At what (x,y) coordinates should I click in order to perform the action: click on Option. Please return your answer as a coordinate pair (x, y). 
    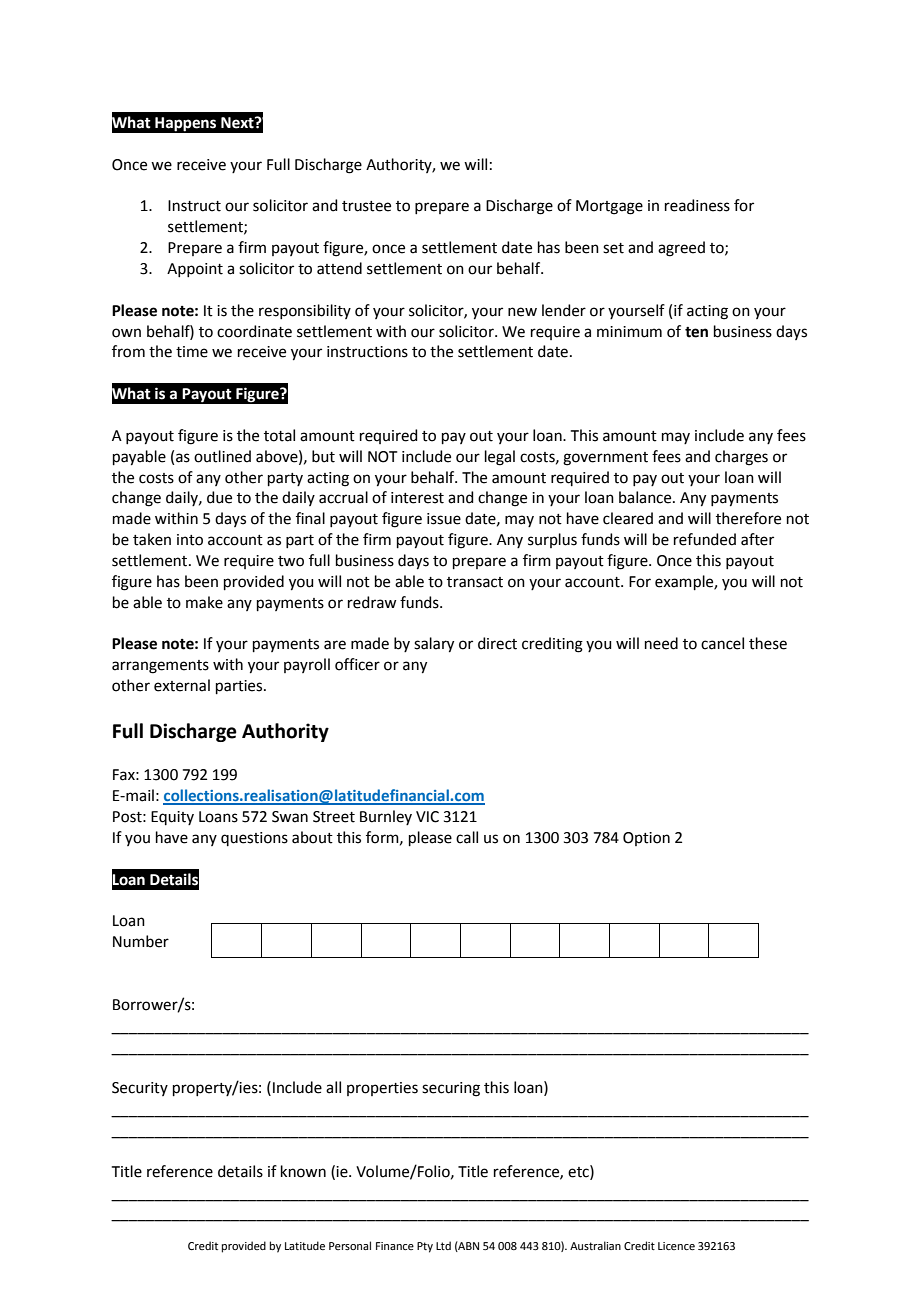
    Looking at the image, I should click on (646, 839).
